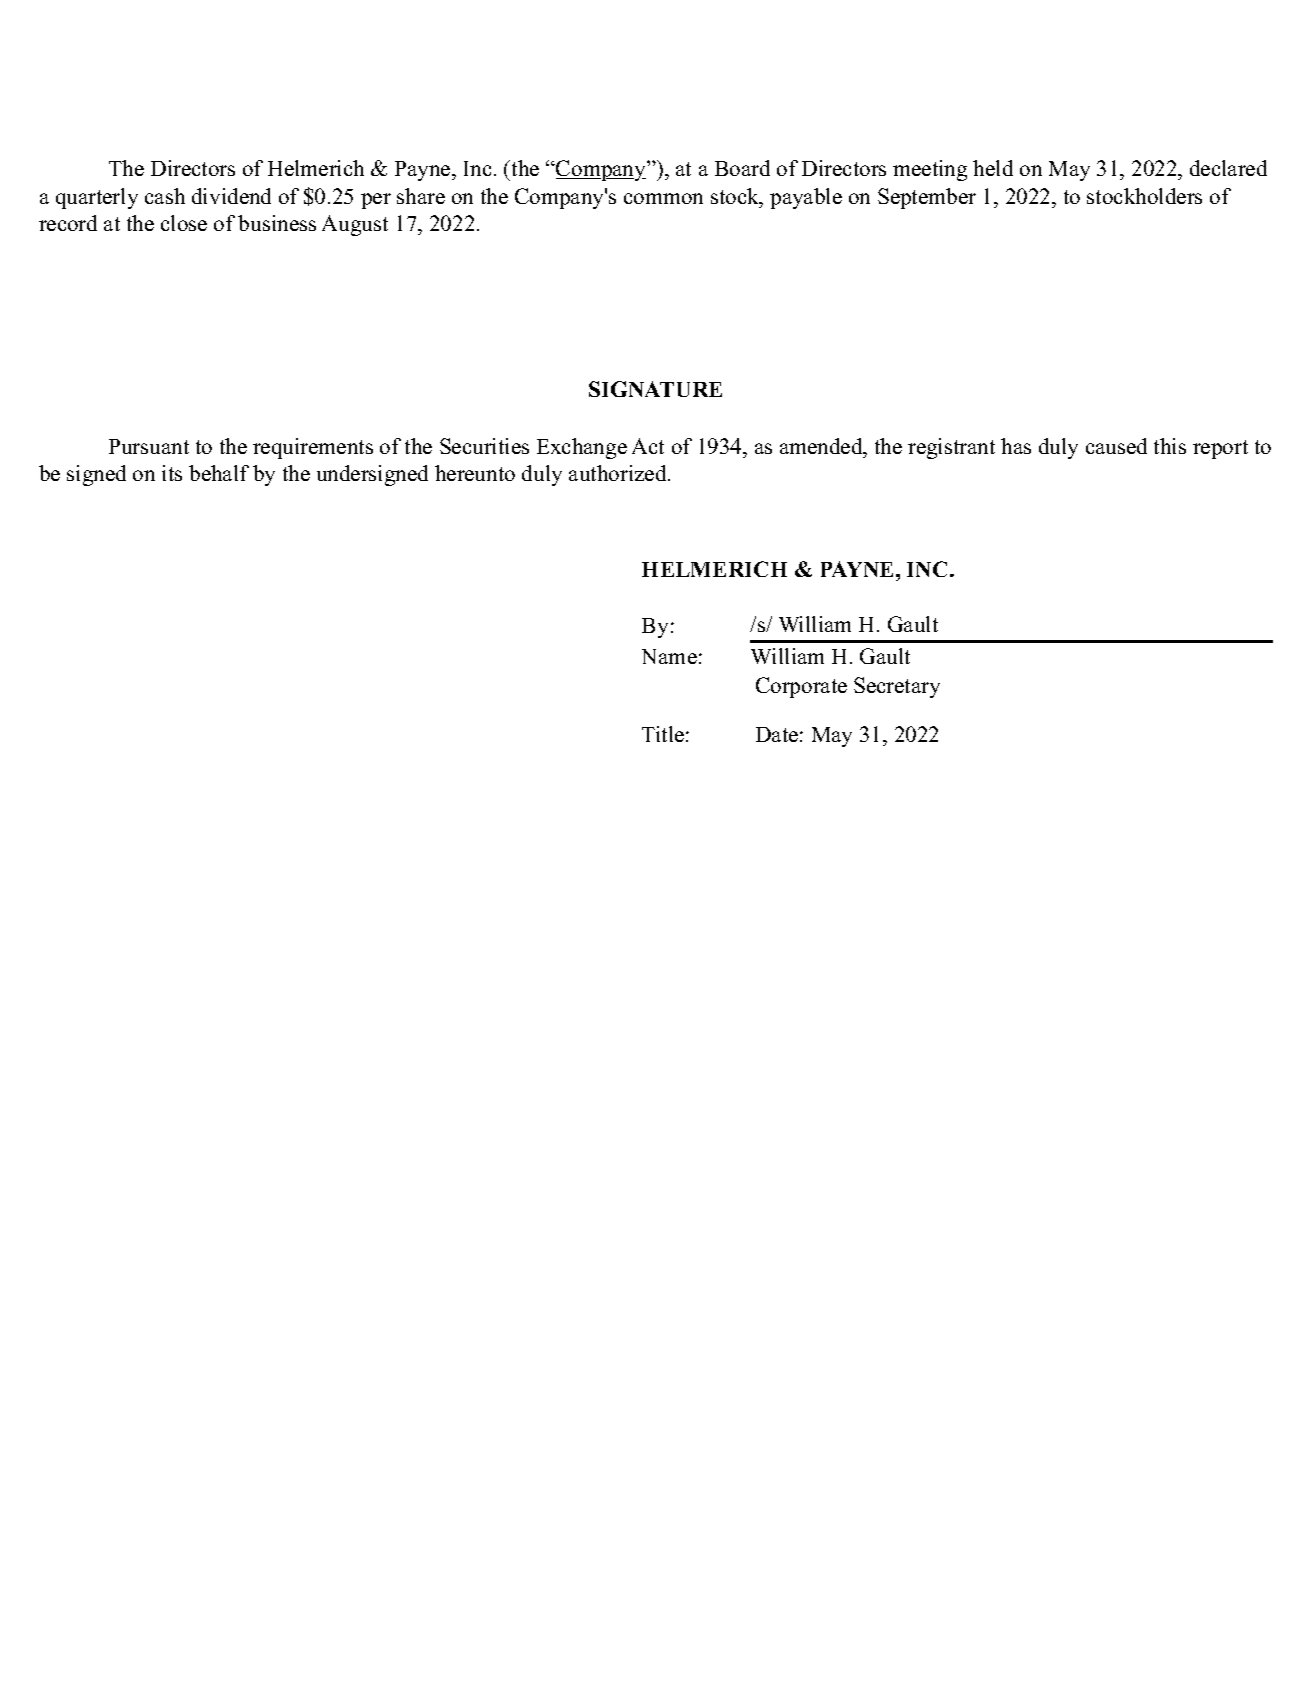 The width and height of the screenshot is (1312, 1698). I want to click on Act, so click(648, 446).
